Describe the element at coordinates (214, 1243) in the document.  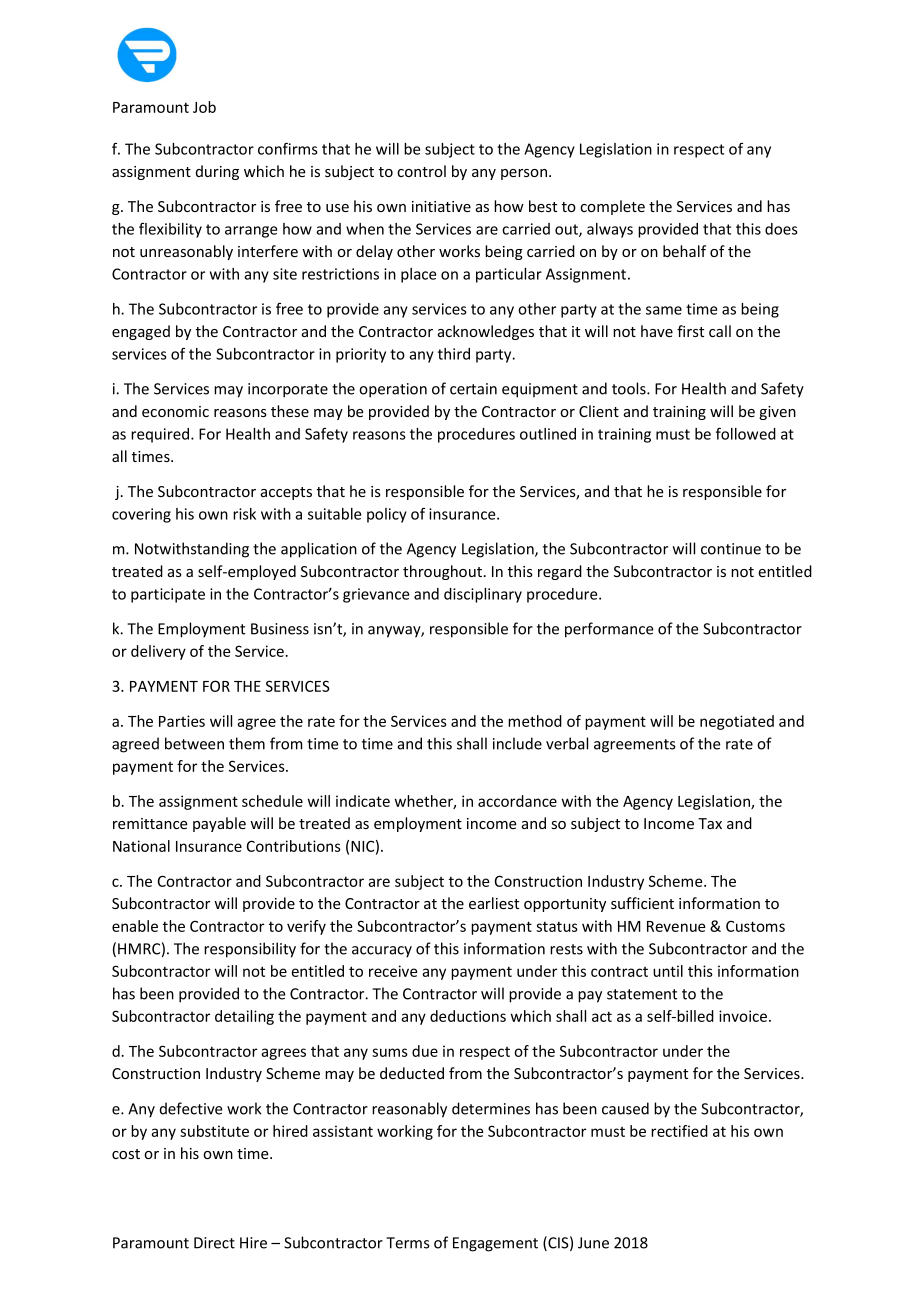
I see `Direct` at that location.
